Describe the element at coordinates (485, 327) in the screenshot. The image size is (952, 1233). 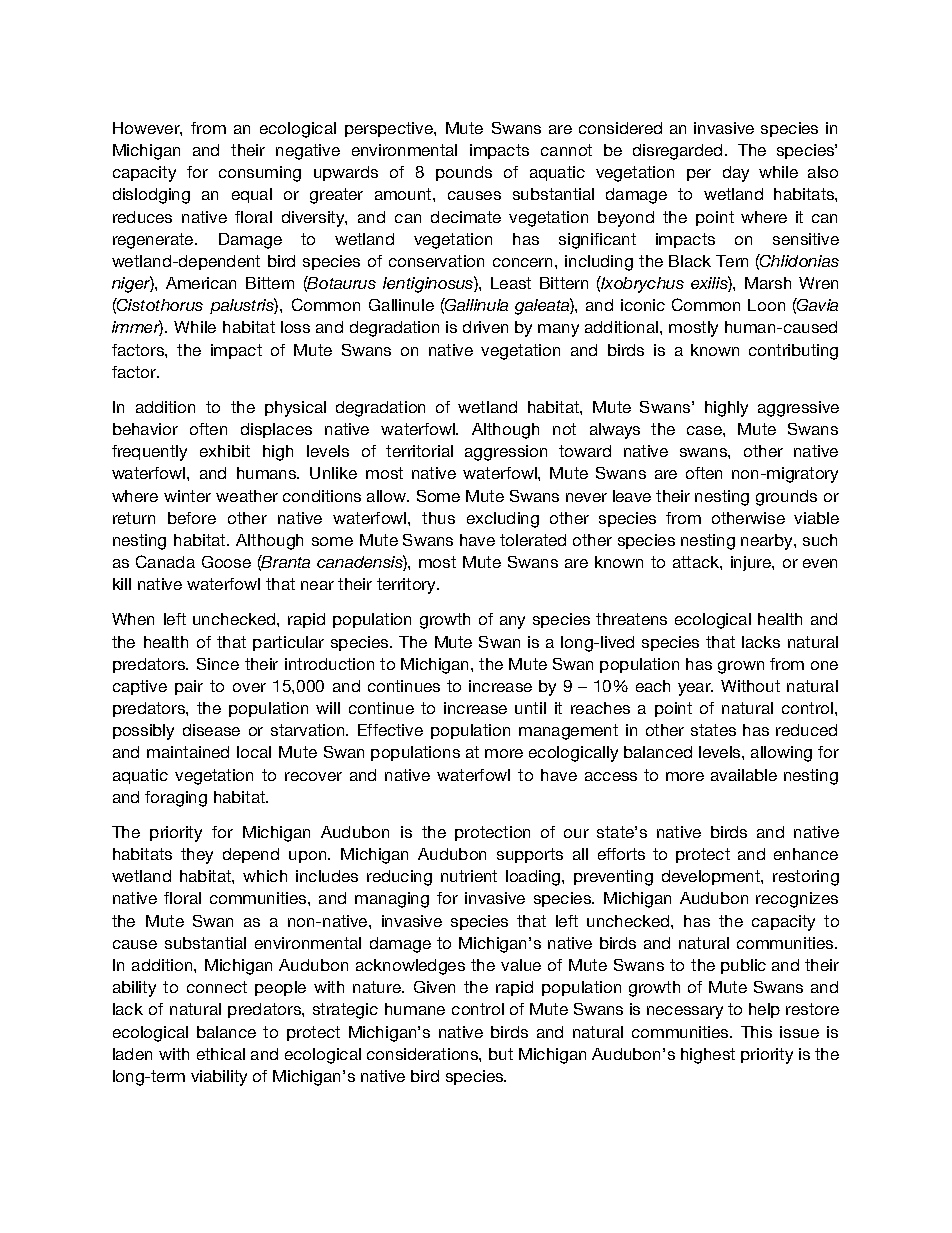
I see `driven` at that location.
